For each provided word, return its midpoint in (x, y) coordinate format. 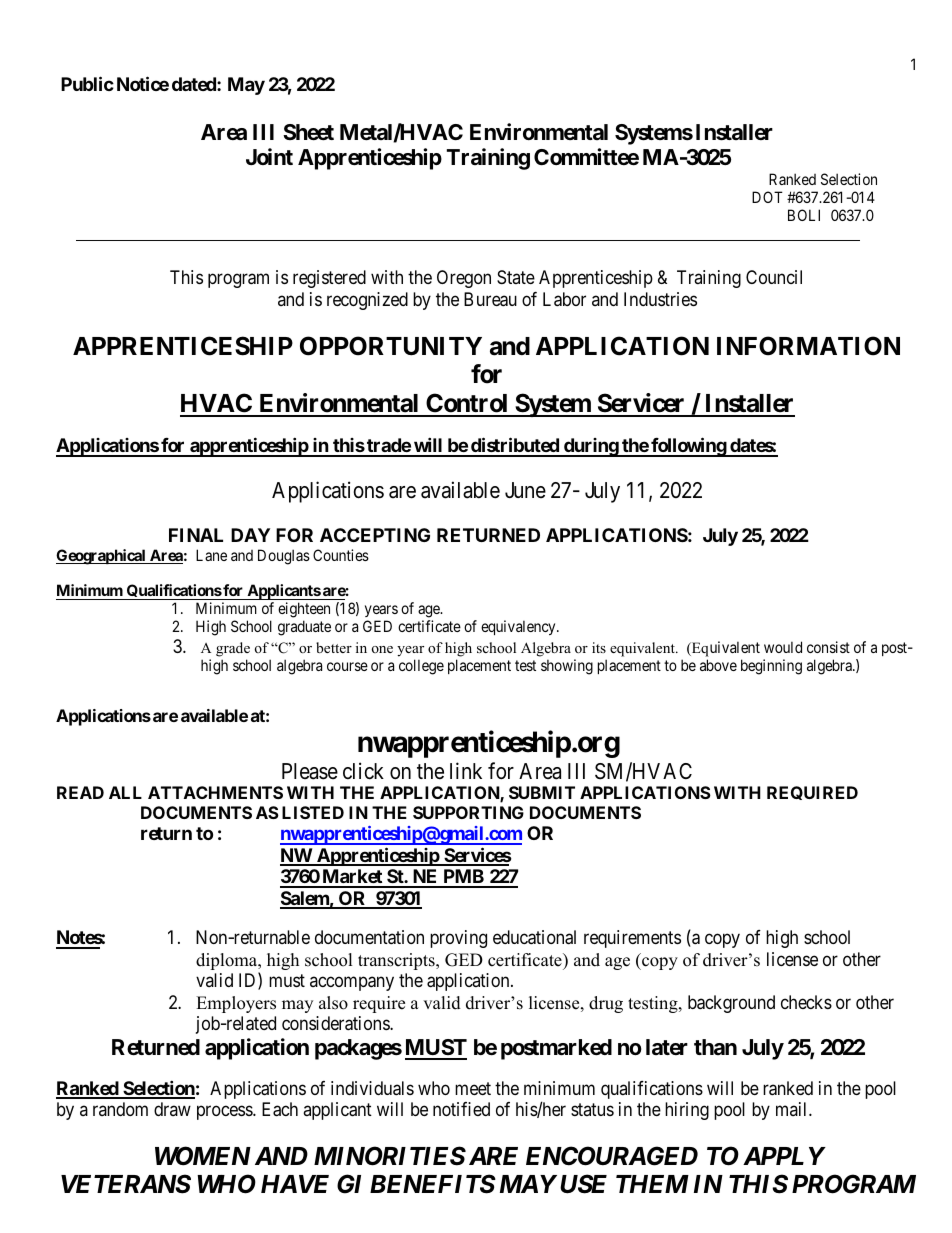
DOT (767, 197)
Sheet (308, 132)
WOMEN (203, 1156)
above (718, 665)
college (421, 667)
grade (233, 649)
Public (87, 83)
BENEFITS (432, 1184)
